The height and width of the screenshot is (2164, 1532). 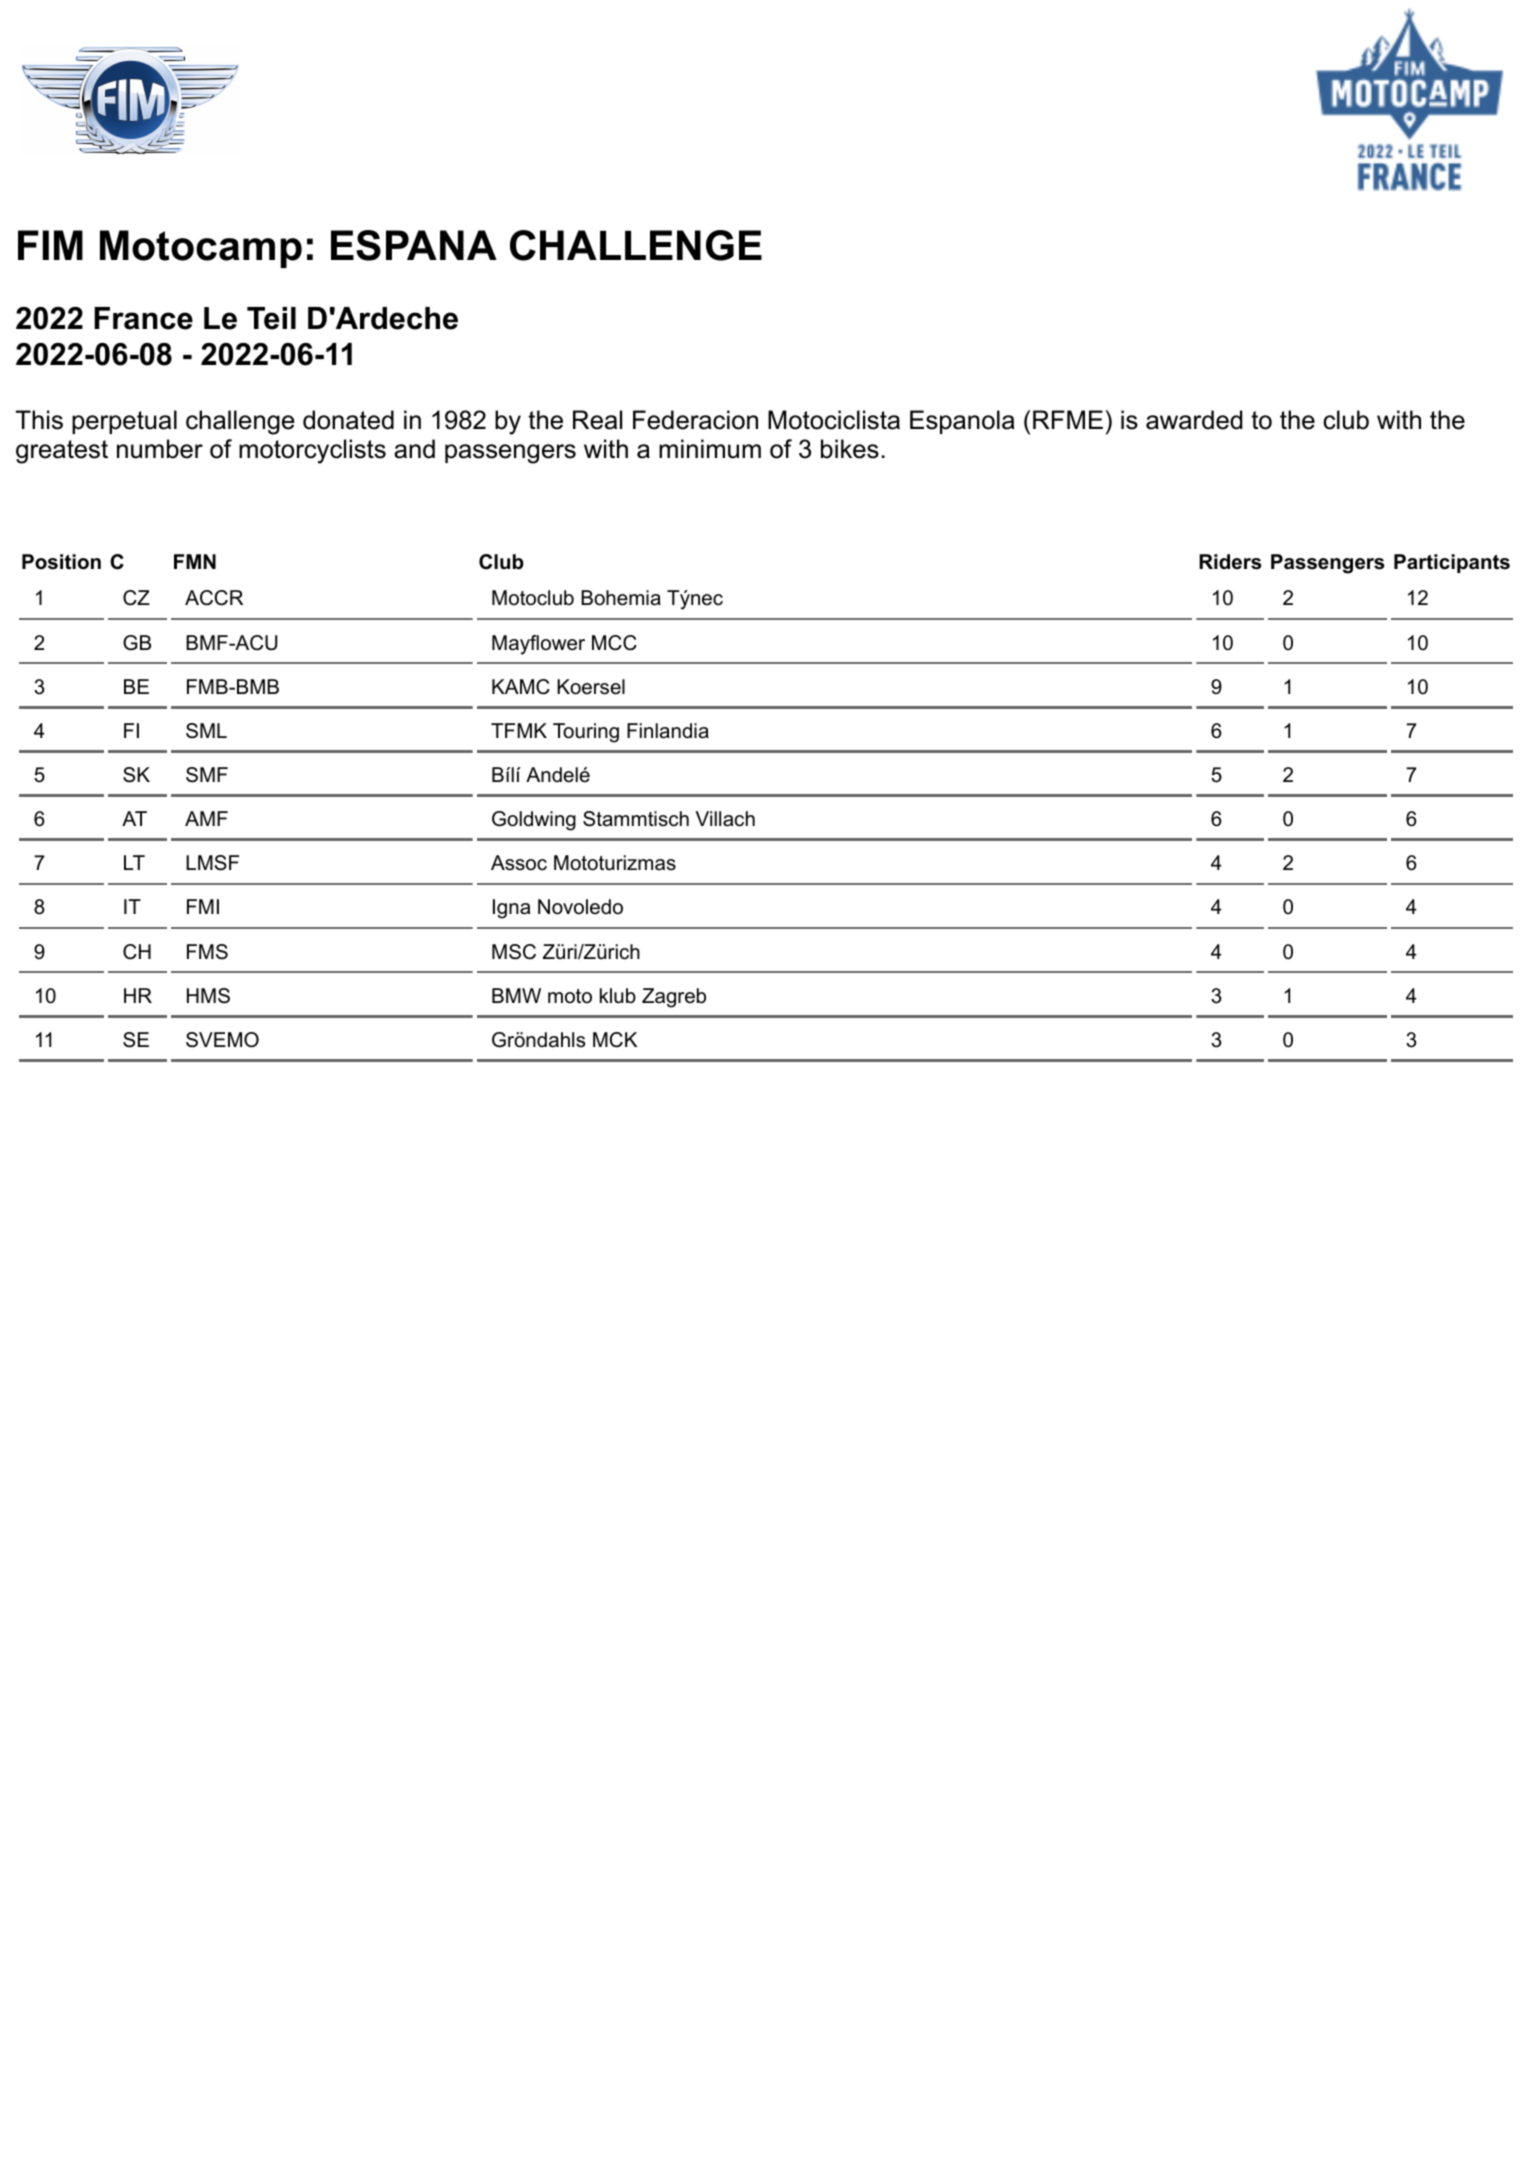 What do you see at coordinates (50, 245) in the screenshot?
I see `FIM` at bounding box center [50, 245].
